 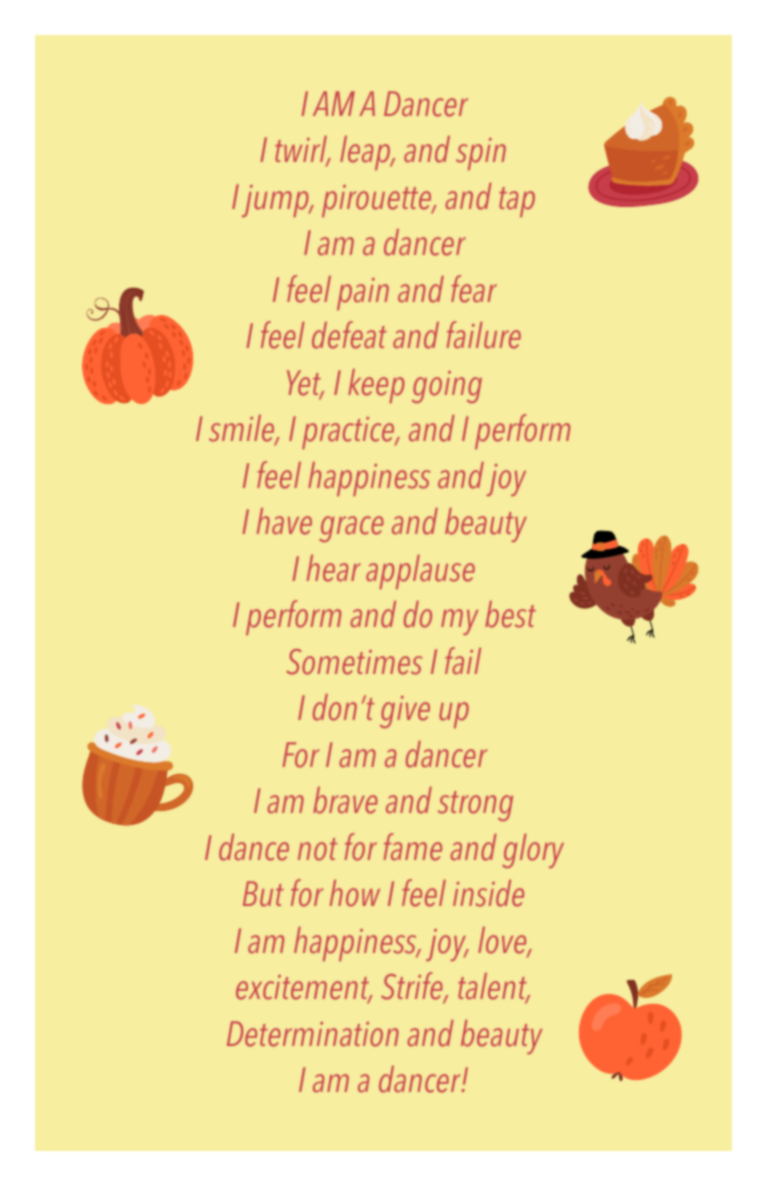 What do you see at coordinates (413, 987) in the document?
I see `Strife` at bounding box center [413, 987].
